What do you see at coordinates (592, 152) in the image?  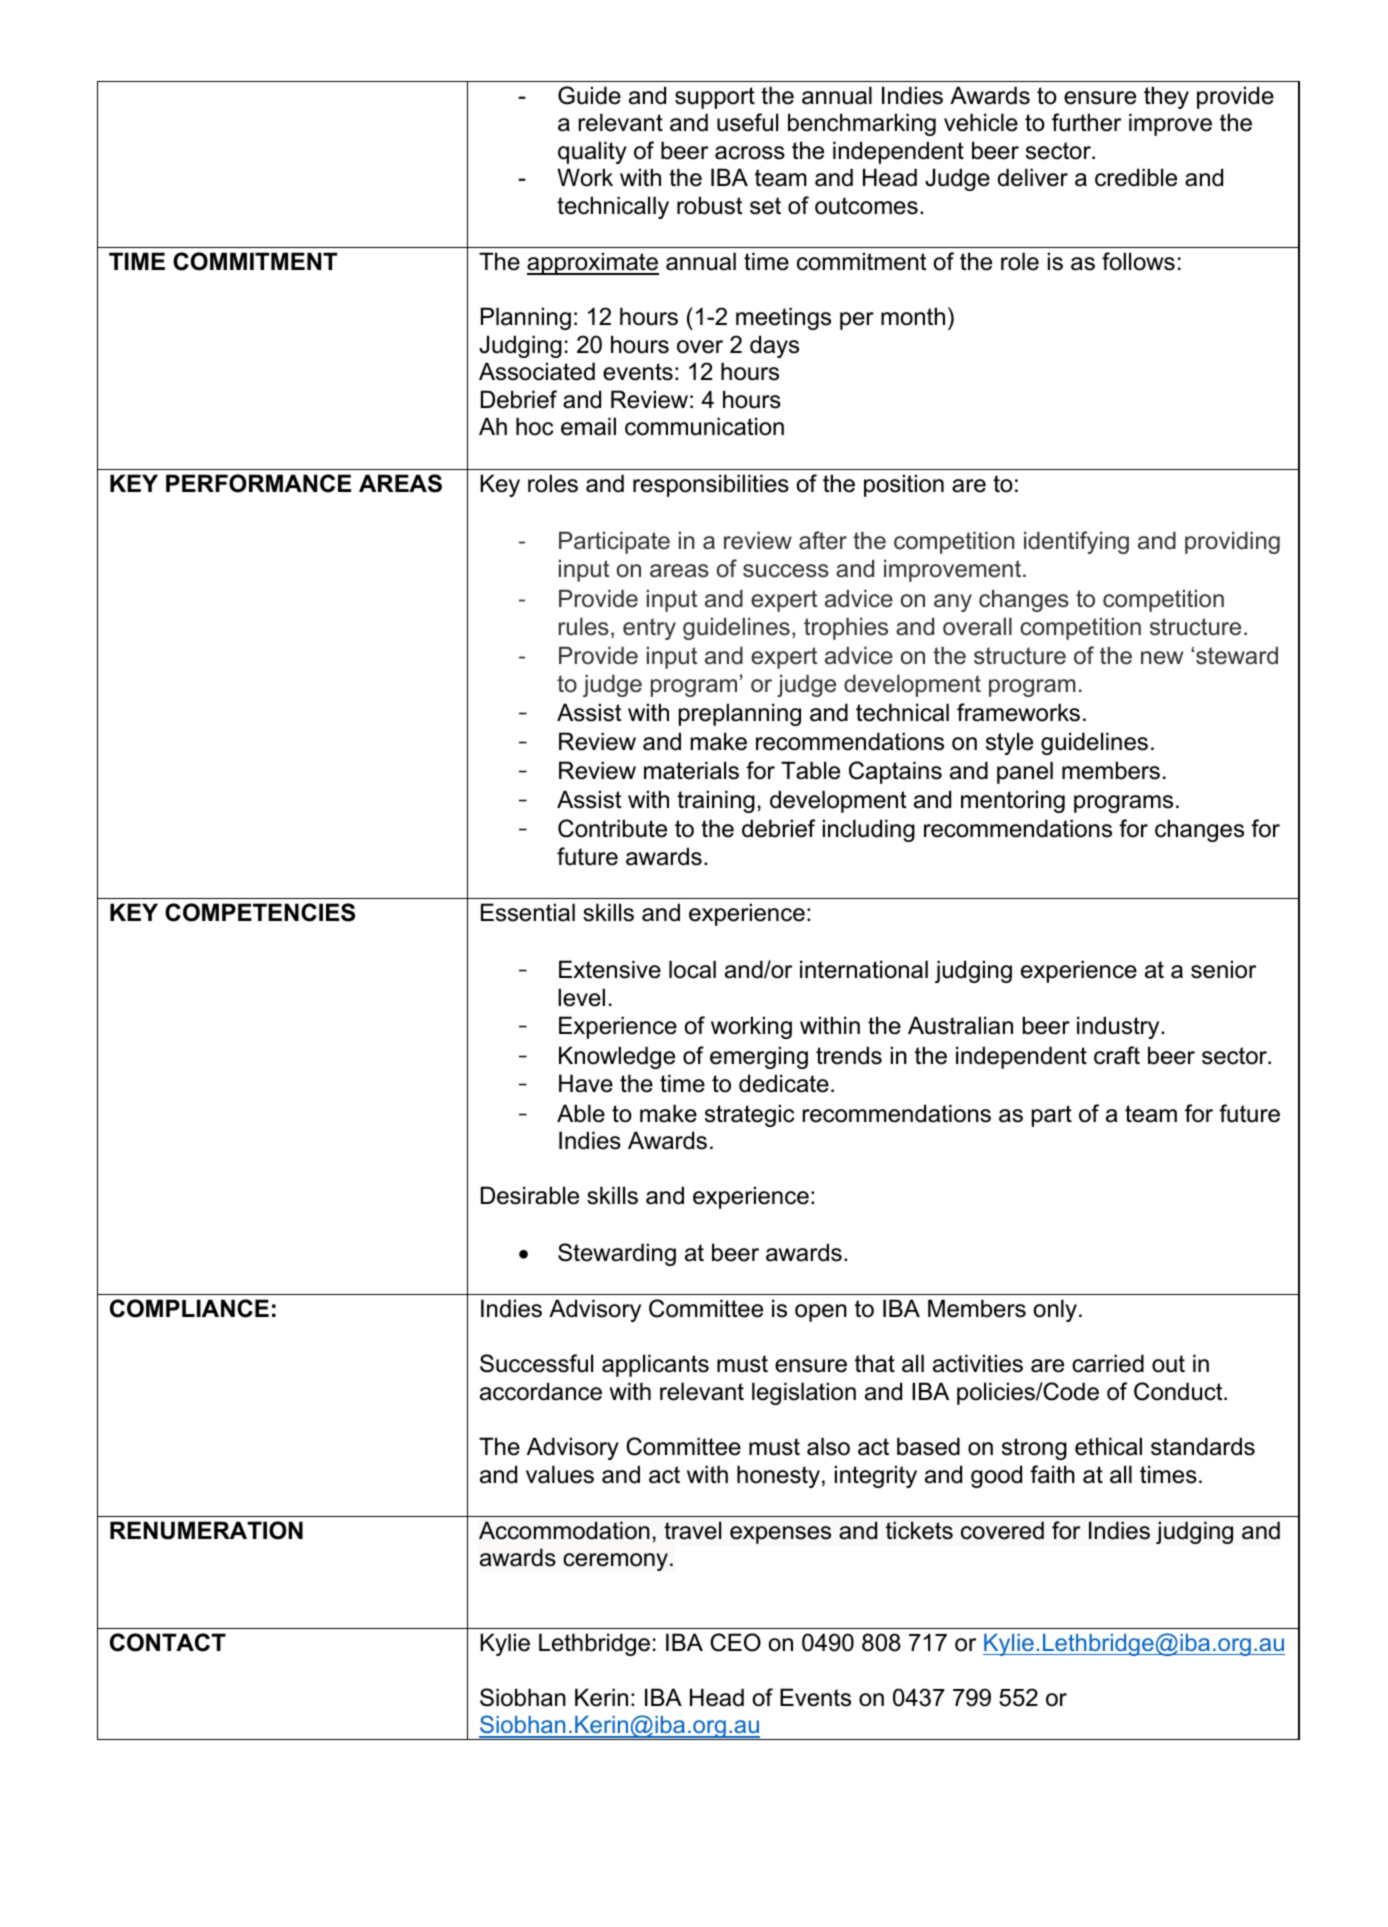 I see `quality` at bounding box center [592, 152].
